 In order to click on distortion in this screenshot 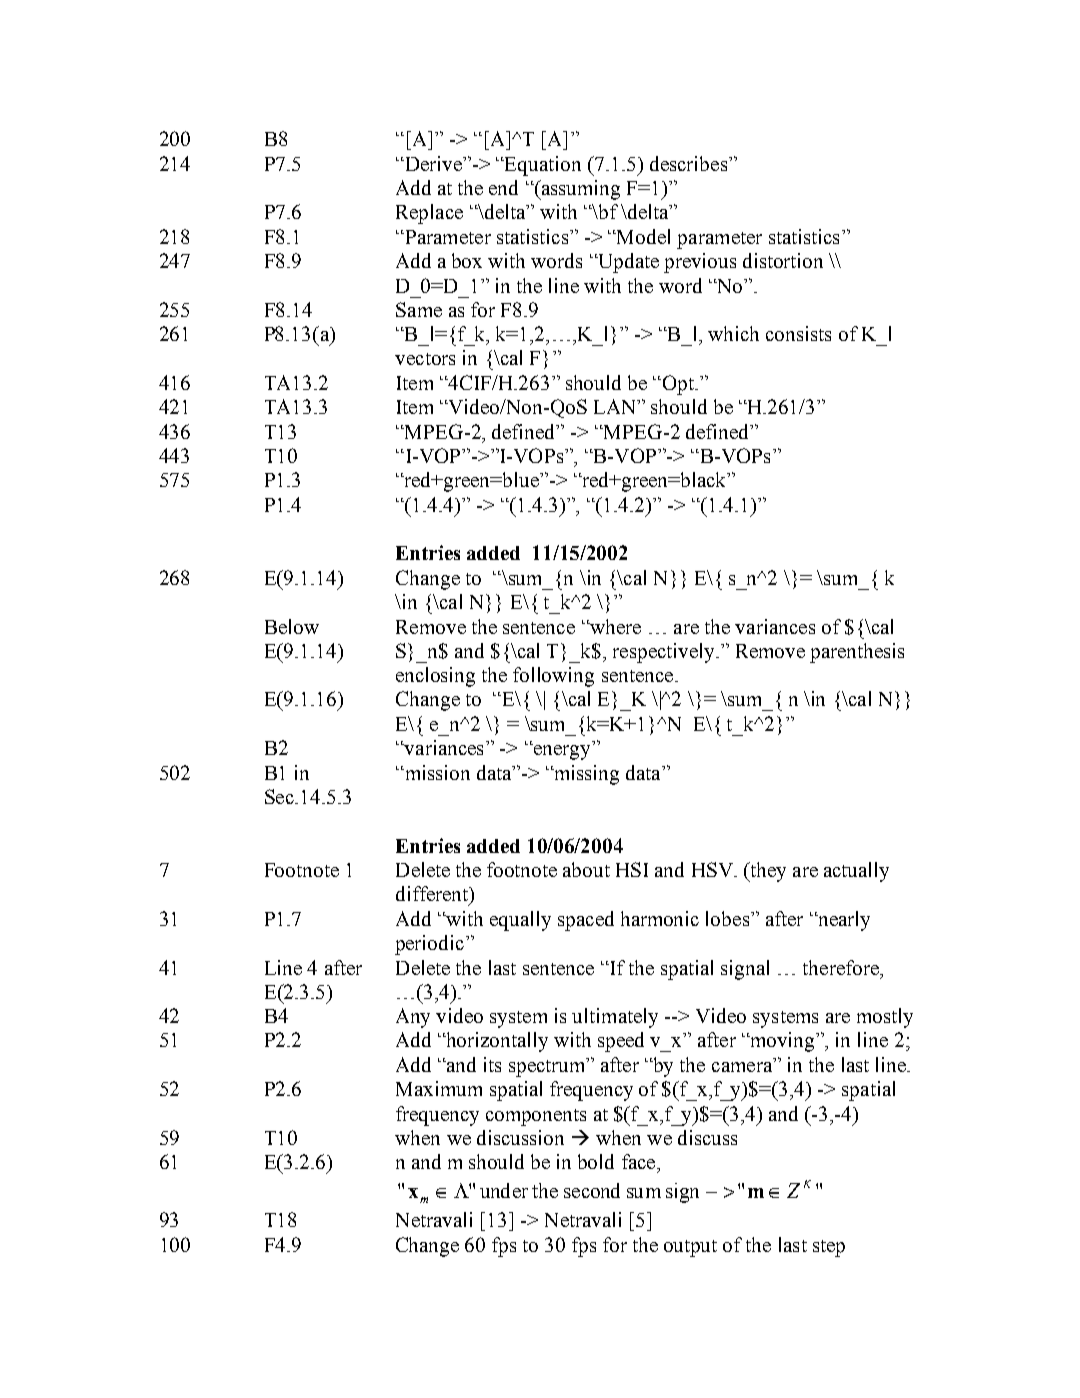, I will do `click(783, 260)`.
